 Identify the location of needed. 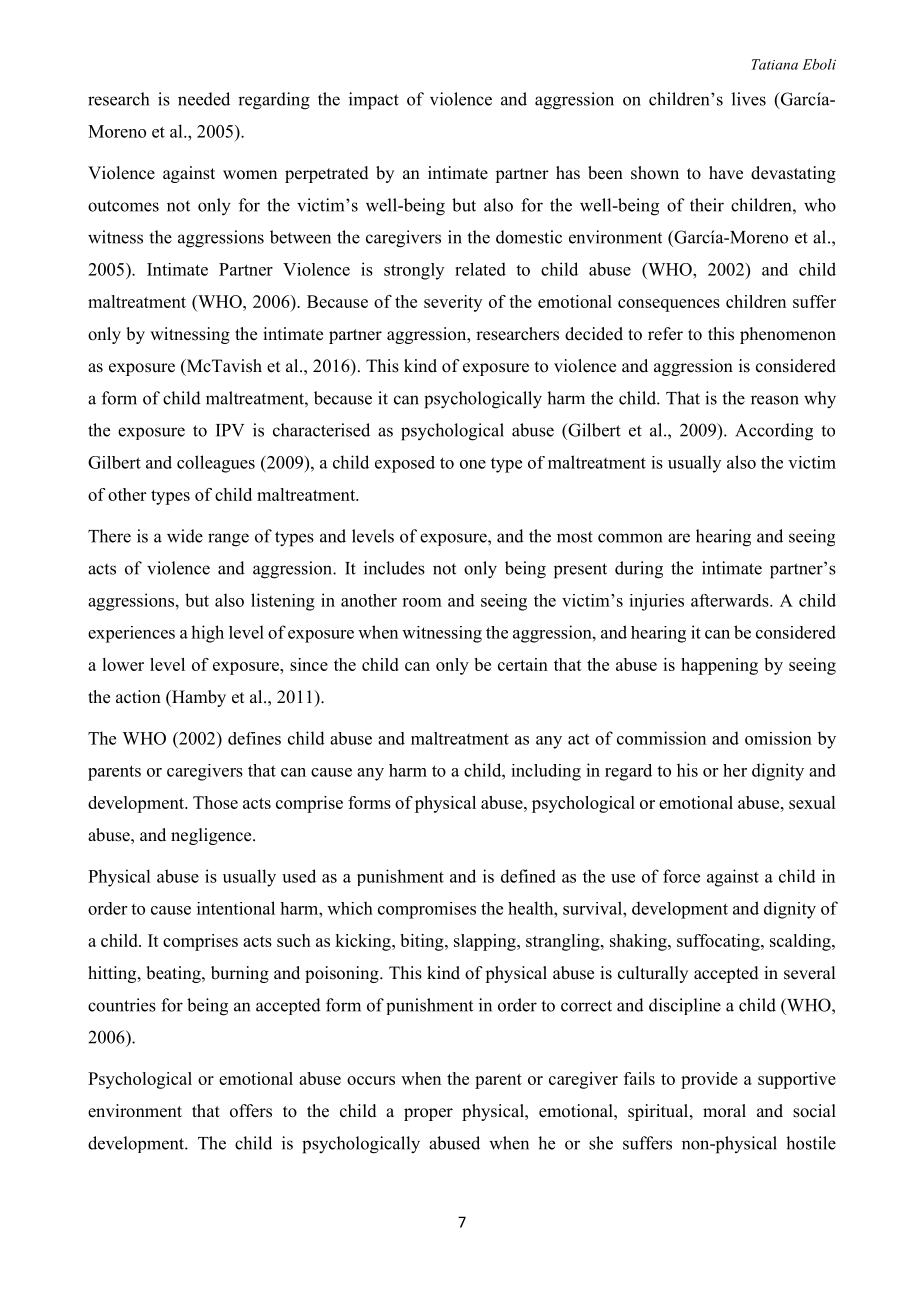
(204, 99).
